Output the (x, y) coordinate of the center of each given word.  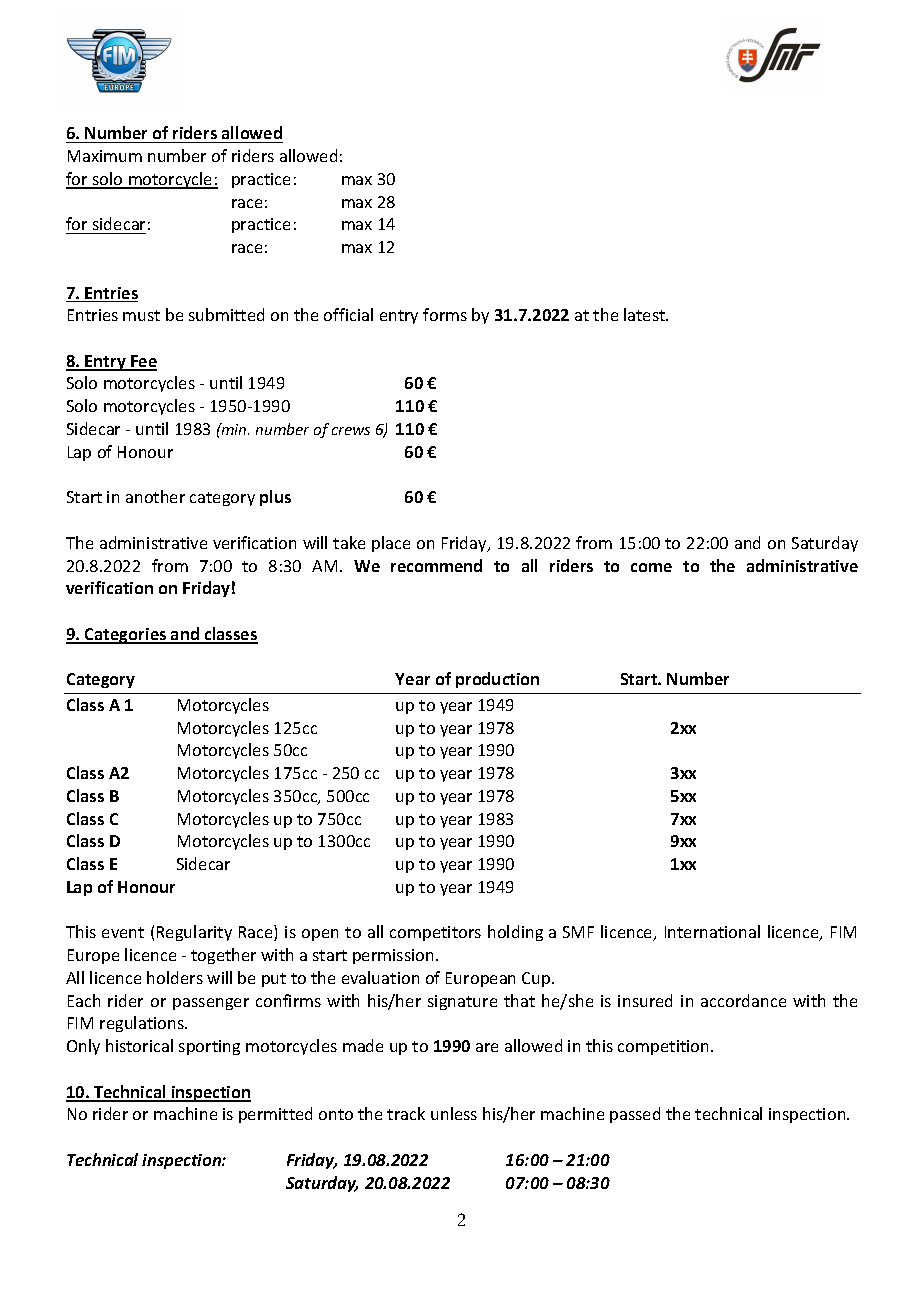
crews (351, 431)
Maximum (105, 156)
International (712, 931)
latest (646, 314)
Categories (126, 636)
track (406, 1113)
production (497, 680)
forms (445, 314)
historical (139, 1045)
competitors (435, 933)
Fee (143, 362)
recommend (436, 565)
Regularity (194, 933)
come (651, 567)
